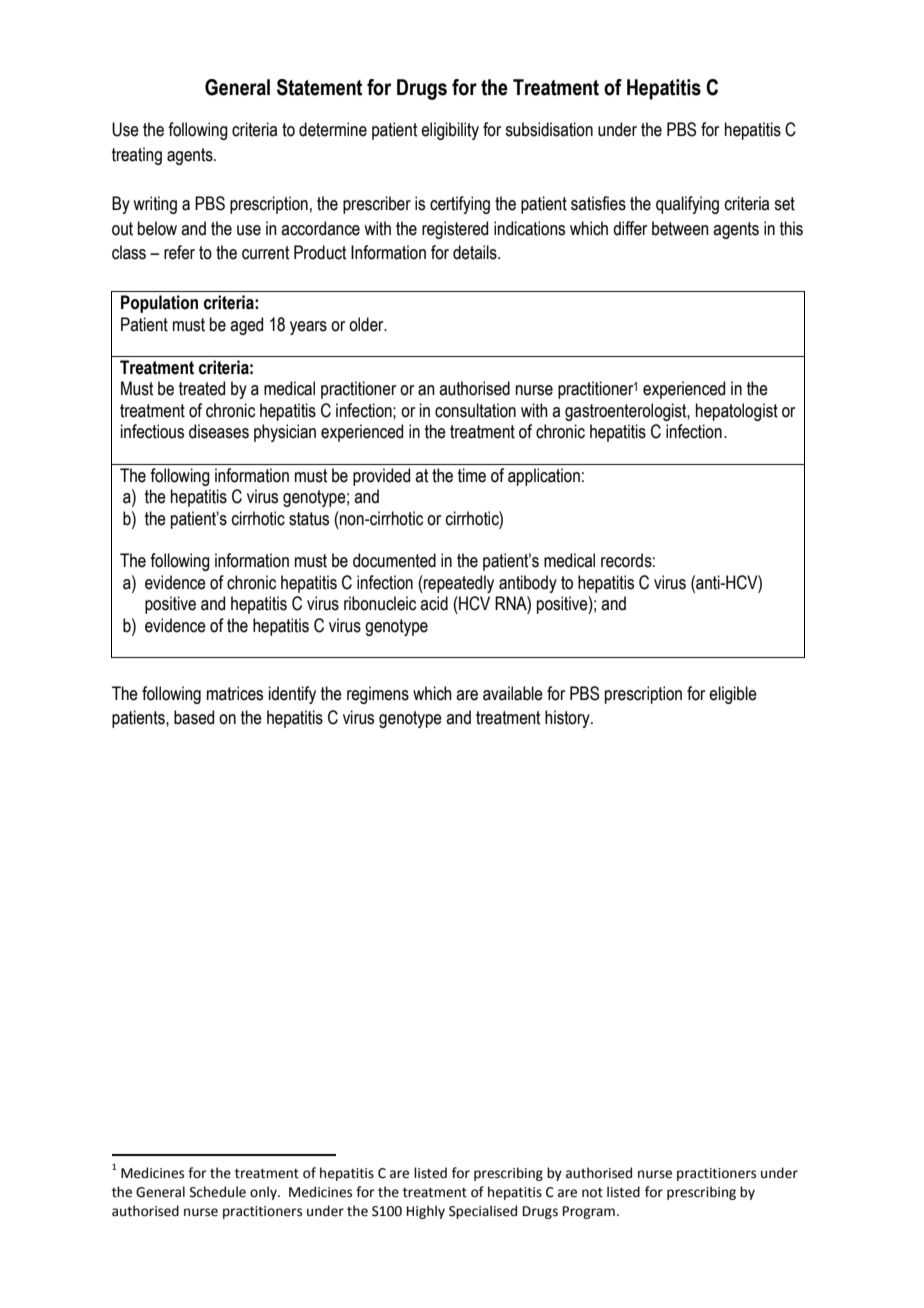 This screenshot has width=924, height=1308. Describe the element at coordinates (513, 693) in the screenshot. I see `available` at that location.
